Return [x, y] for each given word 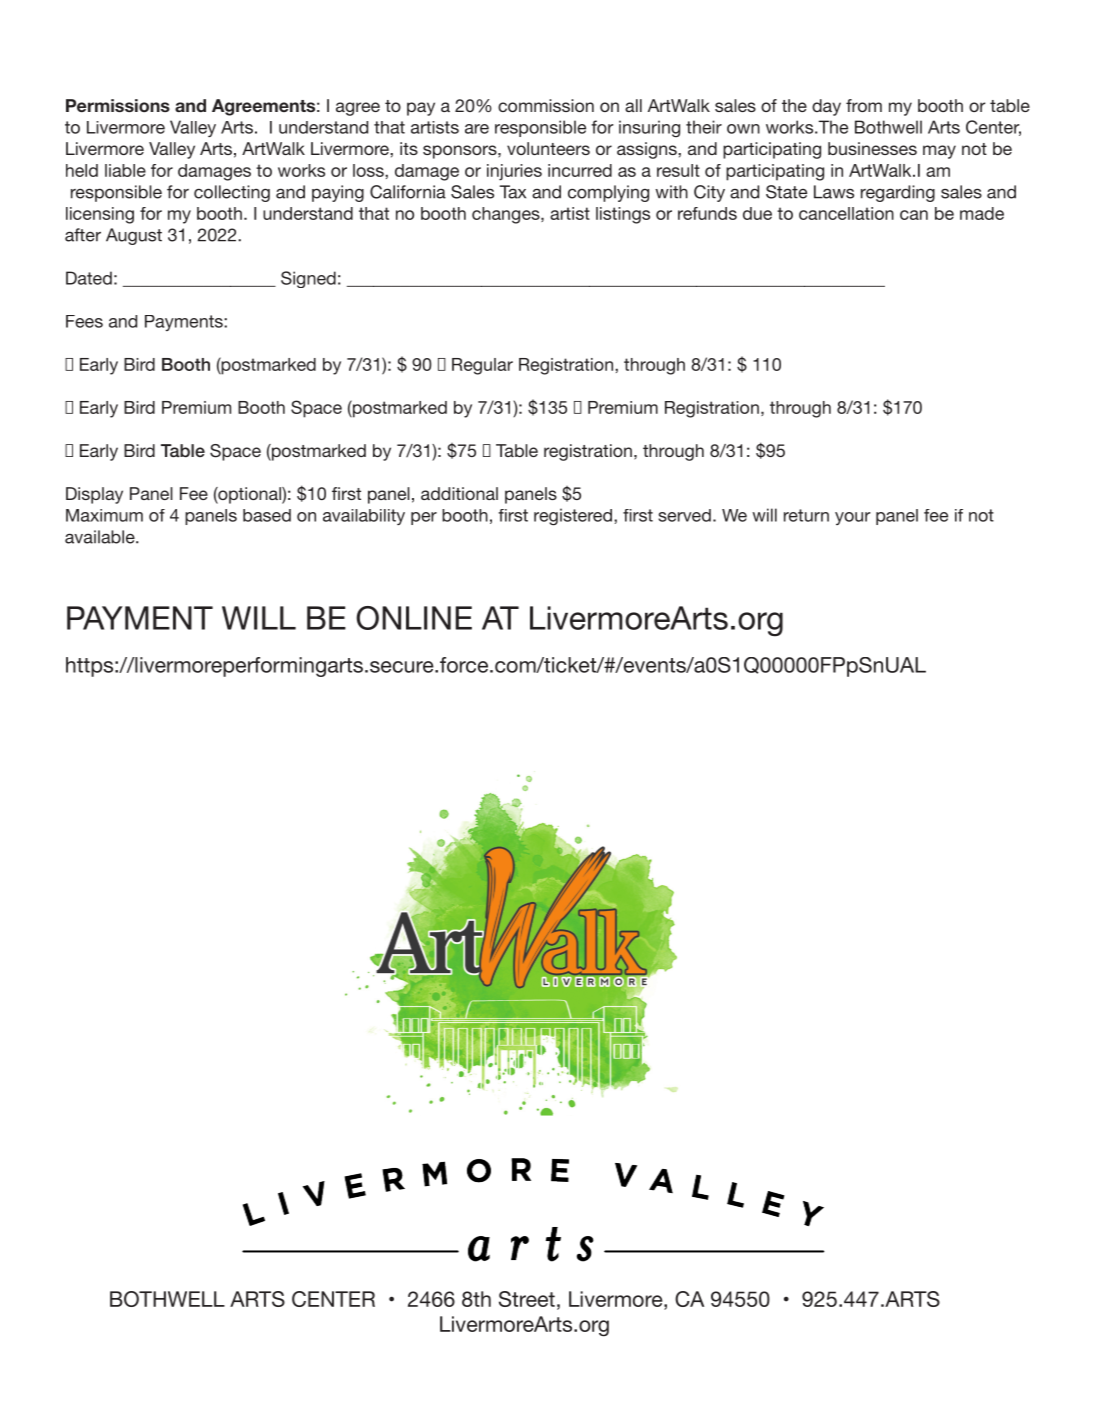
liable [125, 170]
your [853, 518]
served [684, 515]
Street [527, 1299]
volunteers [548, 148]
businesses [872, 148]
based [267, 515]
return [806, 515]
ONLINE [414, 618]
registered [573, 517]
